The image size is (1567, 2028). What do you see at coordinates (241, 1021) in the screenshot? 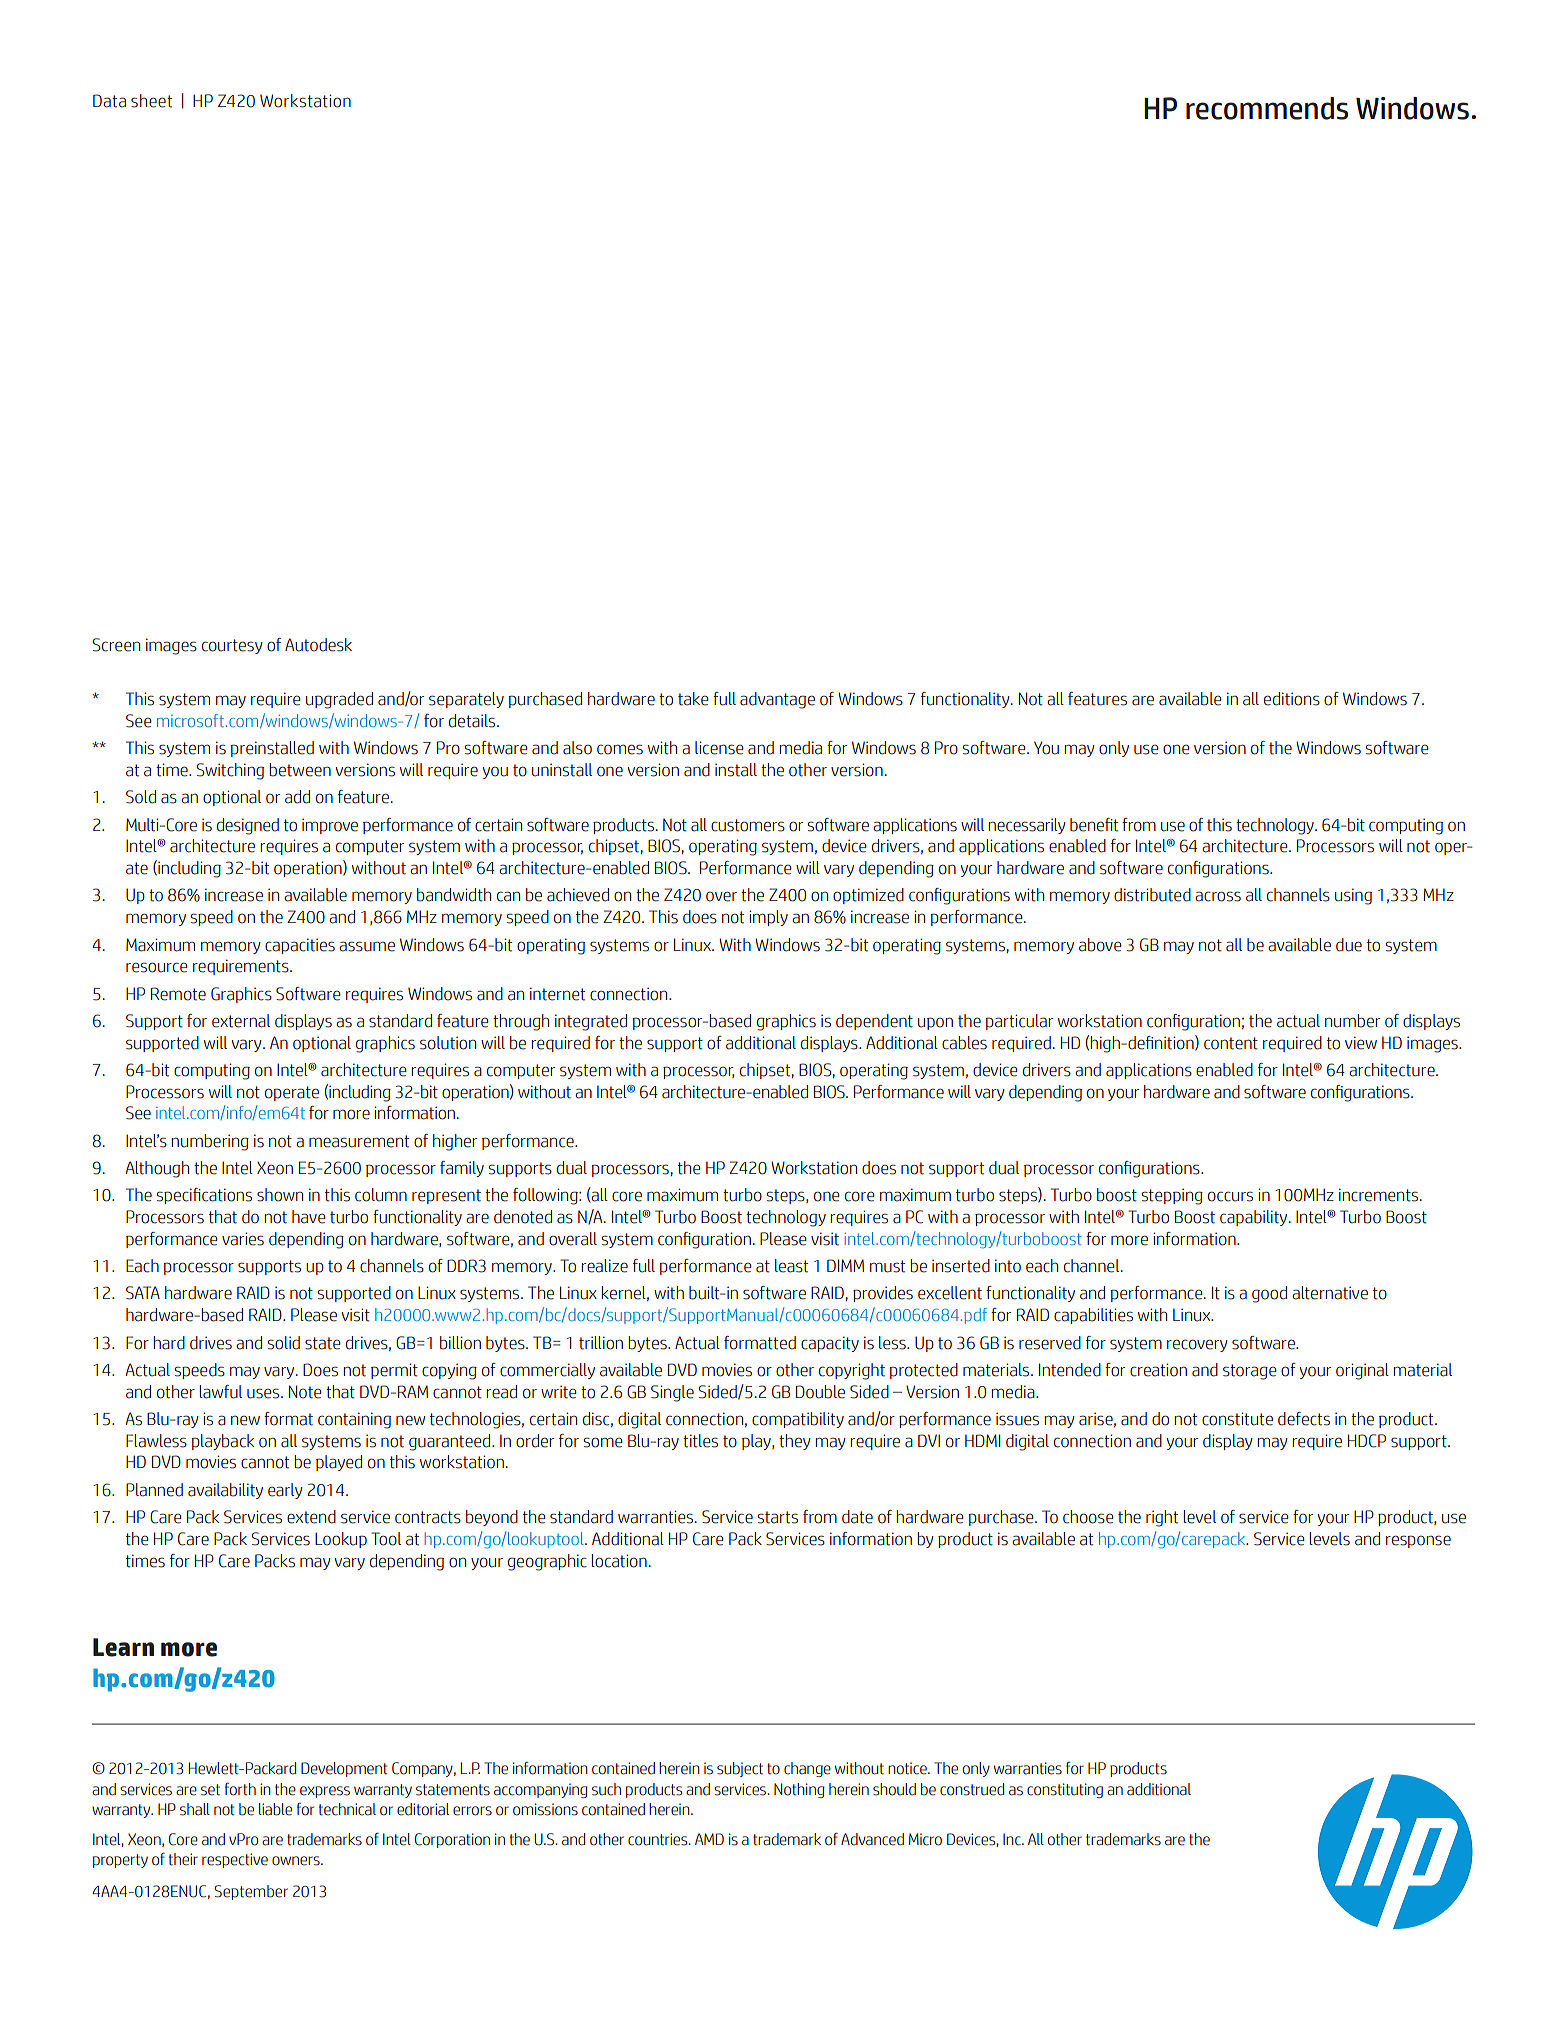
I see `external` at bounding box center [241, 1021].
